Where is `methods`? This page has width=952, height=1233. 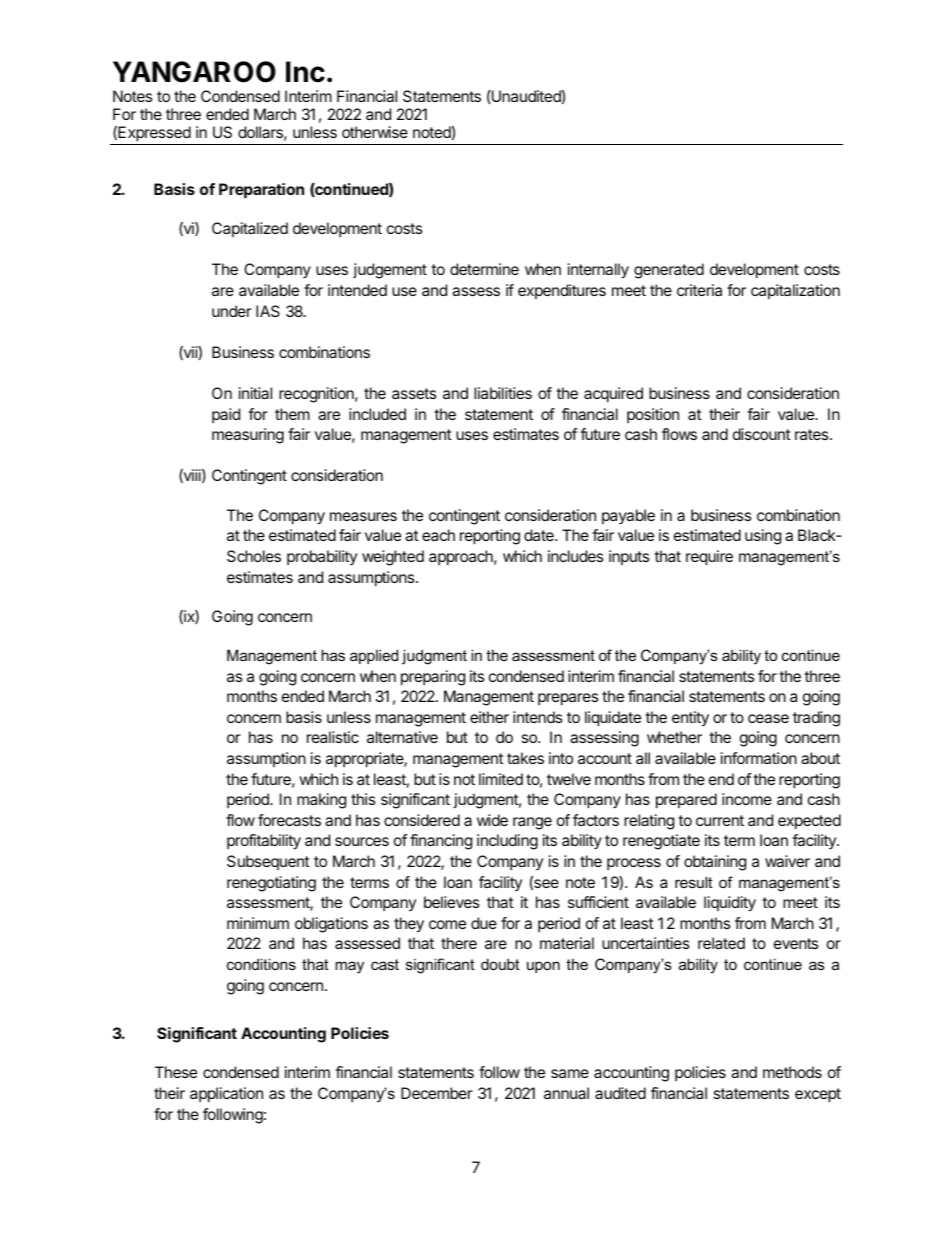 methods is located at coordinates (792, 1072).
